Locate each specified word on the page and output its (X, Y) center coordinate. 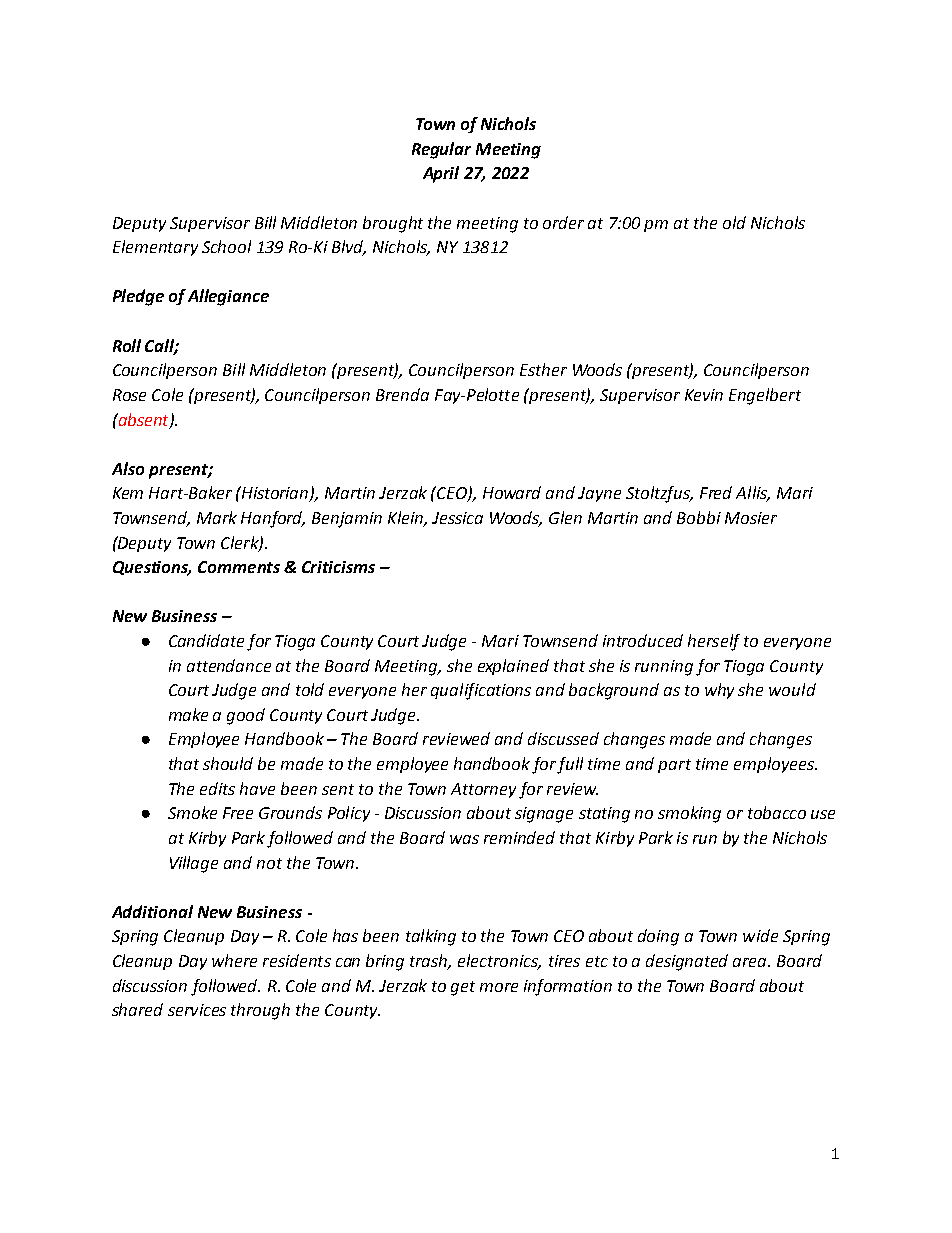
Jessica (457, 518)
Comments (239, 567)
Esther (543, 369)
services (197, 1010)
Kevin (704, 395)
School (226, 246)
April (441, 174)
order (563, 222)
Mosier (751, 518)
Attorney (483, 790)
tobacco (777, 812)
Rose (129, 395)
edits (217, 788)
